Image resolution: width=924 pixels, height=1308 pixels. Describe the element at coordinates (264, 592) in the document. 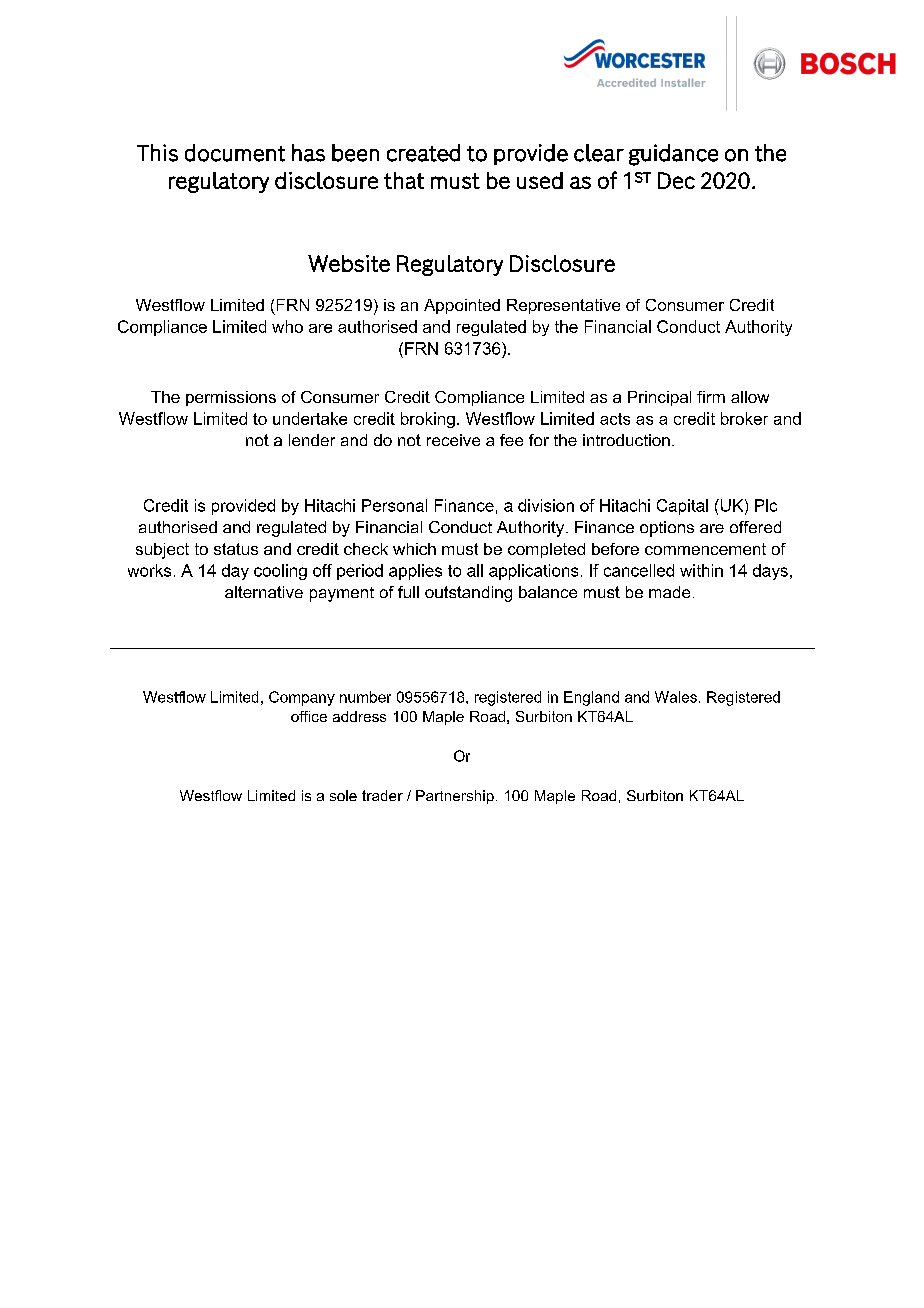

I see `alternative` at that location.
